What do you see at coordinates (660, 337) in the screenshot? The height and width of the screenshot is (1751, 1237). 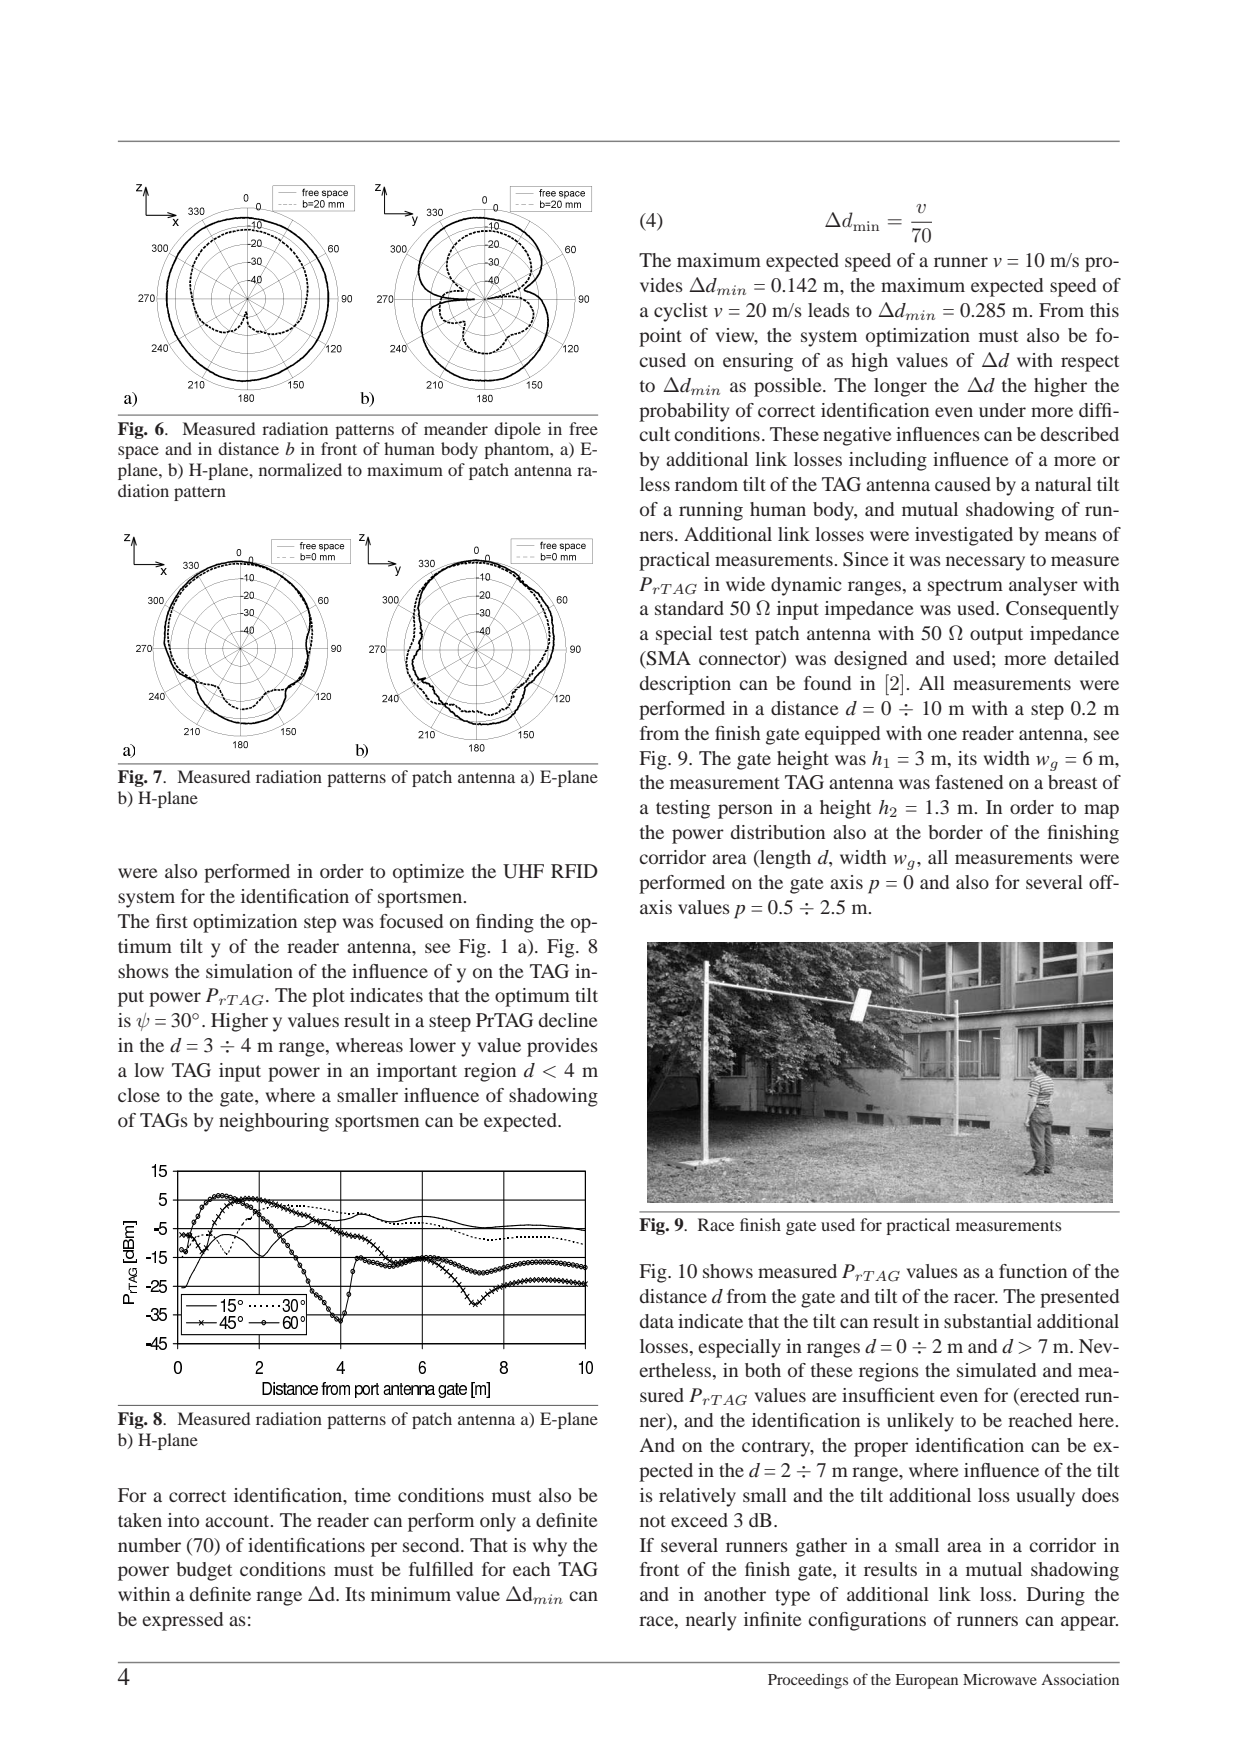 I see `point` at bounding box center [660, 337].
